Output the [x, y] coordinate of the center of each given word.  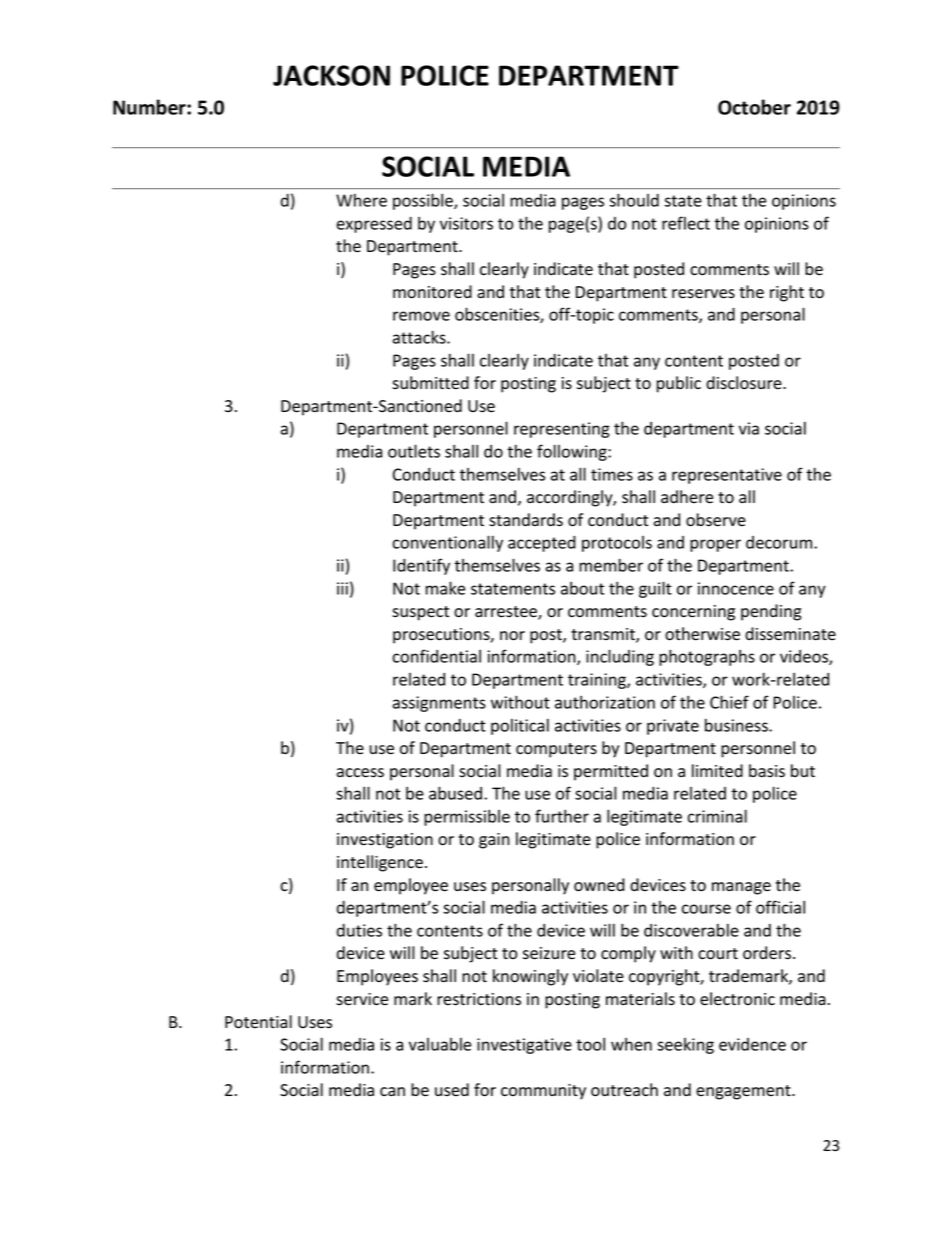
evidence [752, 1044]
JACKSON [331, 75]
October [754, 107]
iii [342, 588]
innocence [736, 588]
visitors [466, 223]
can [392, 1091]
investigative [524, 1046]
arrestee [507, 613]
